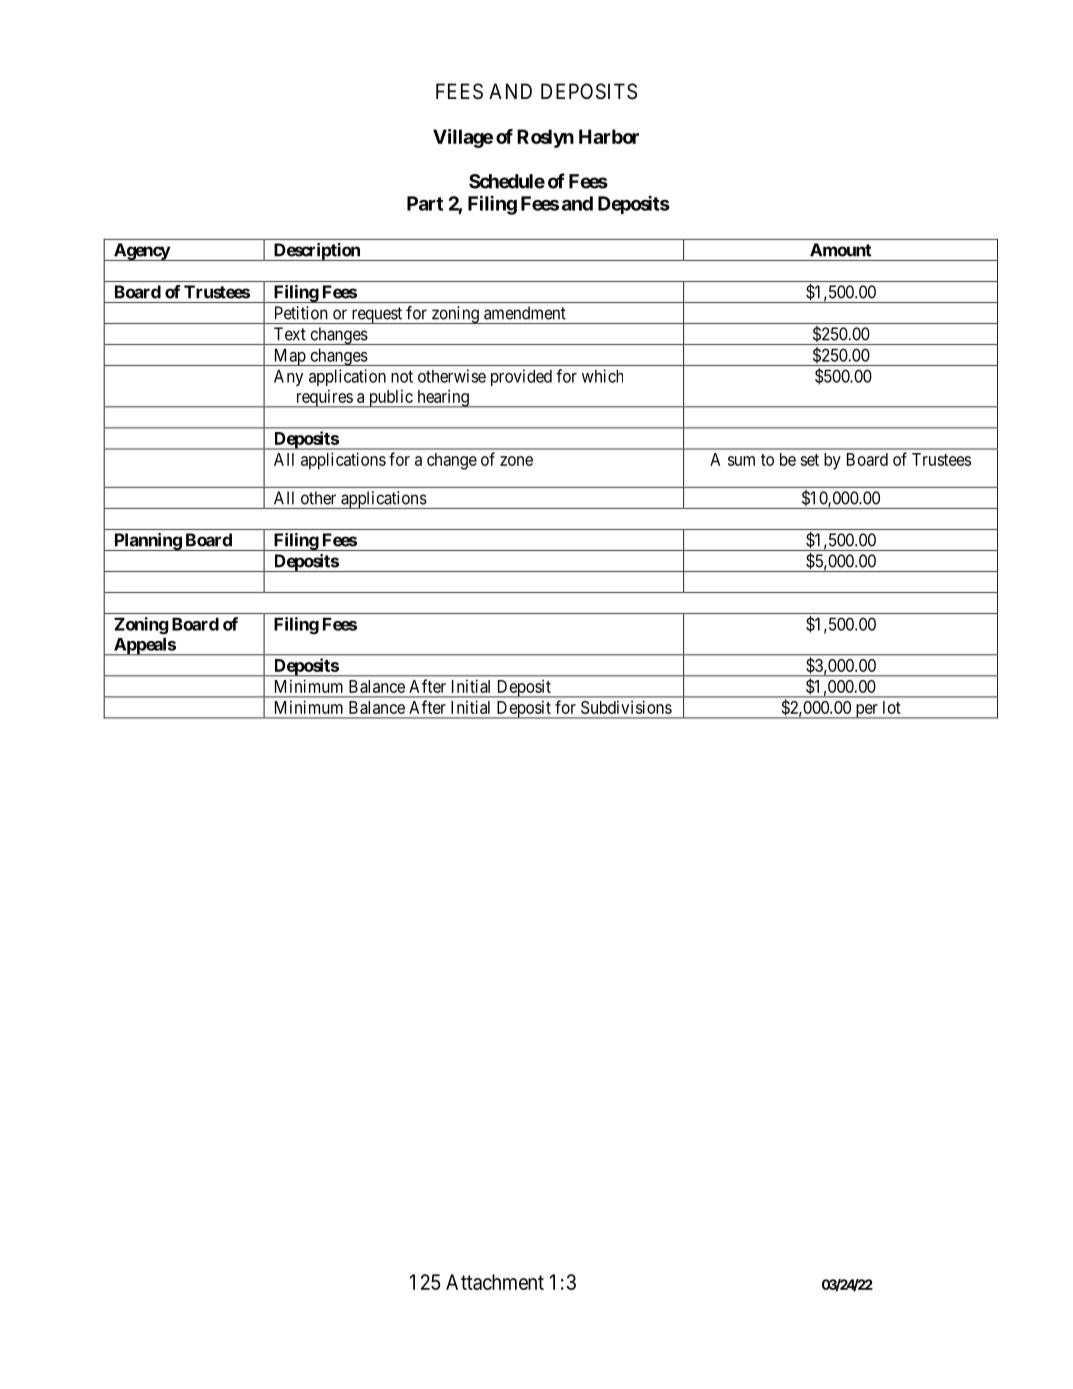  What do you see at coordinates (626, 707) in the screenshot?
I see `Subdivisions` at bounding box center [626, 707].
